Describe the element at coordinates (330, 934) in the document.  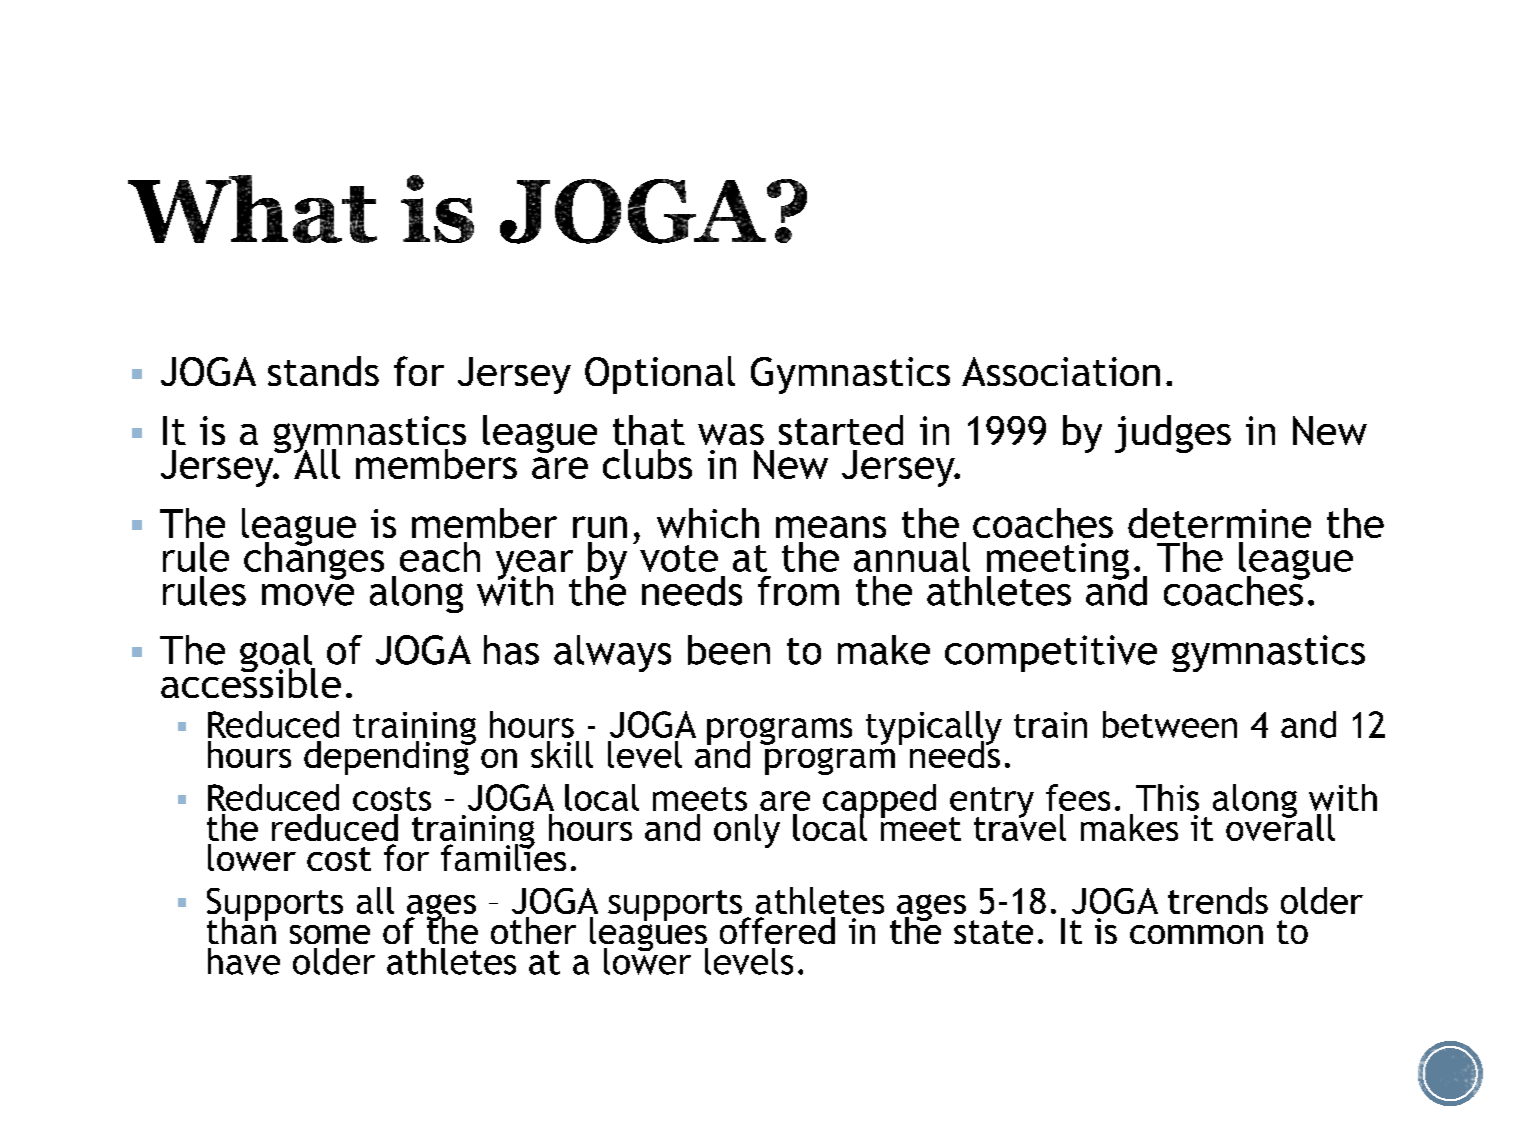
I see `some` at that location.
